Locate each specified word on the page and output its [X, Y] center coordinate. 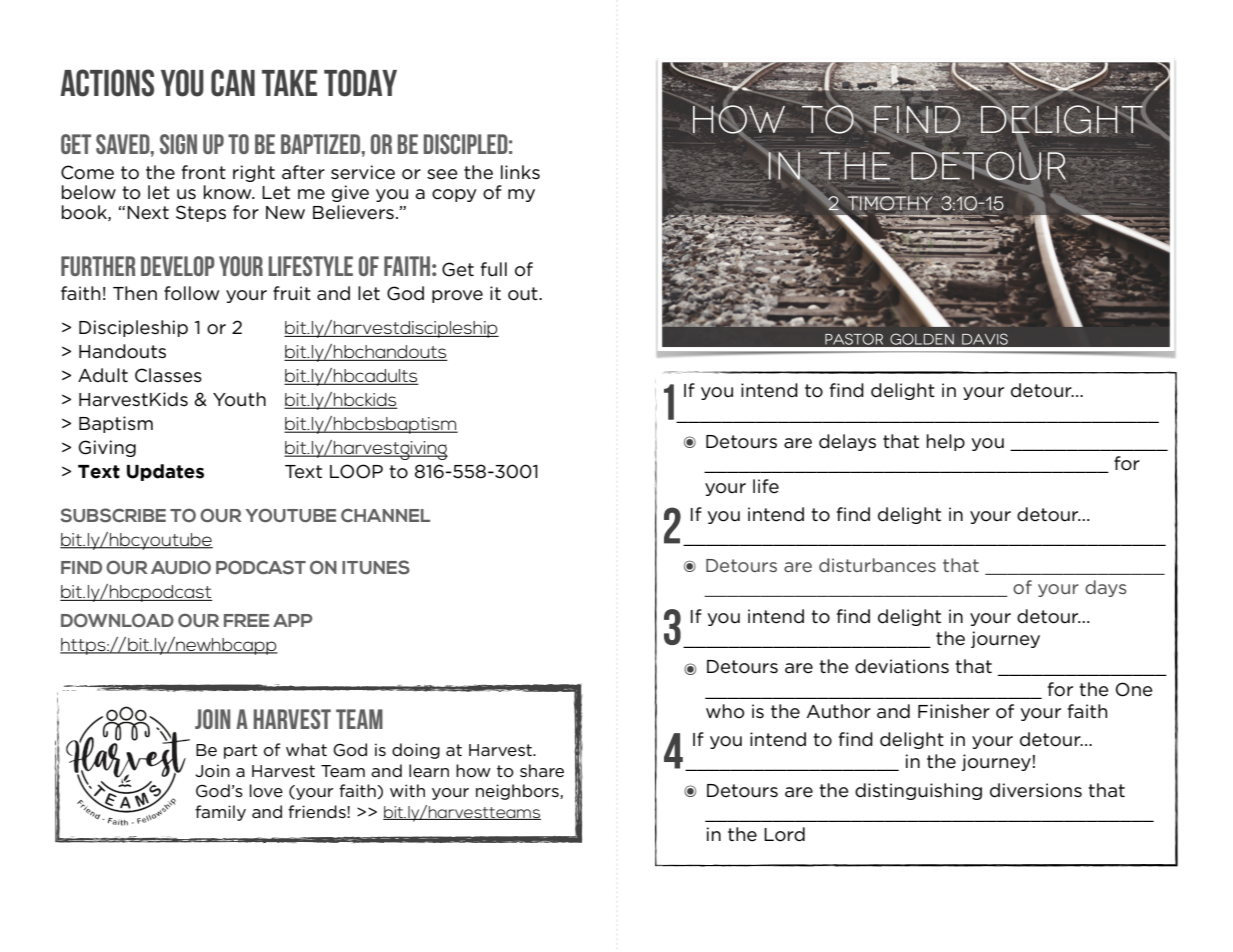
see [442, 174]
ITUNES [376, 567]
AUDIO [181, 567]
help [946, 442]
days [1106, 588]
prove [457, 296]
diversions [1036, 790]
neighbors [518, 792]
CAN [233, 83]
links [520, 172]
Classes [168, 375]
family [220, 813]
